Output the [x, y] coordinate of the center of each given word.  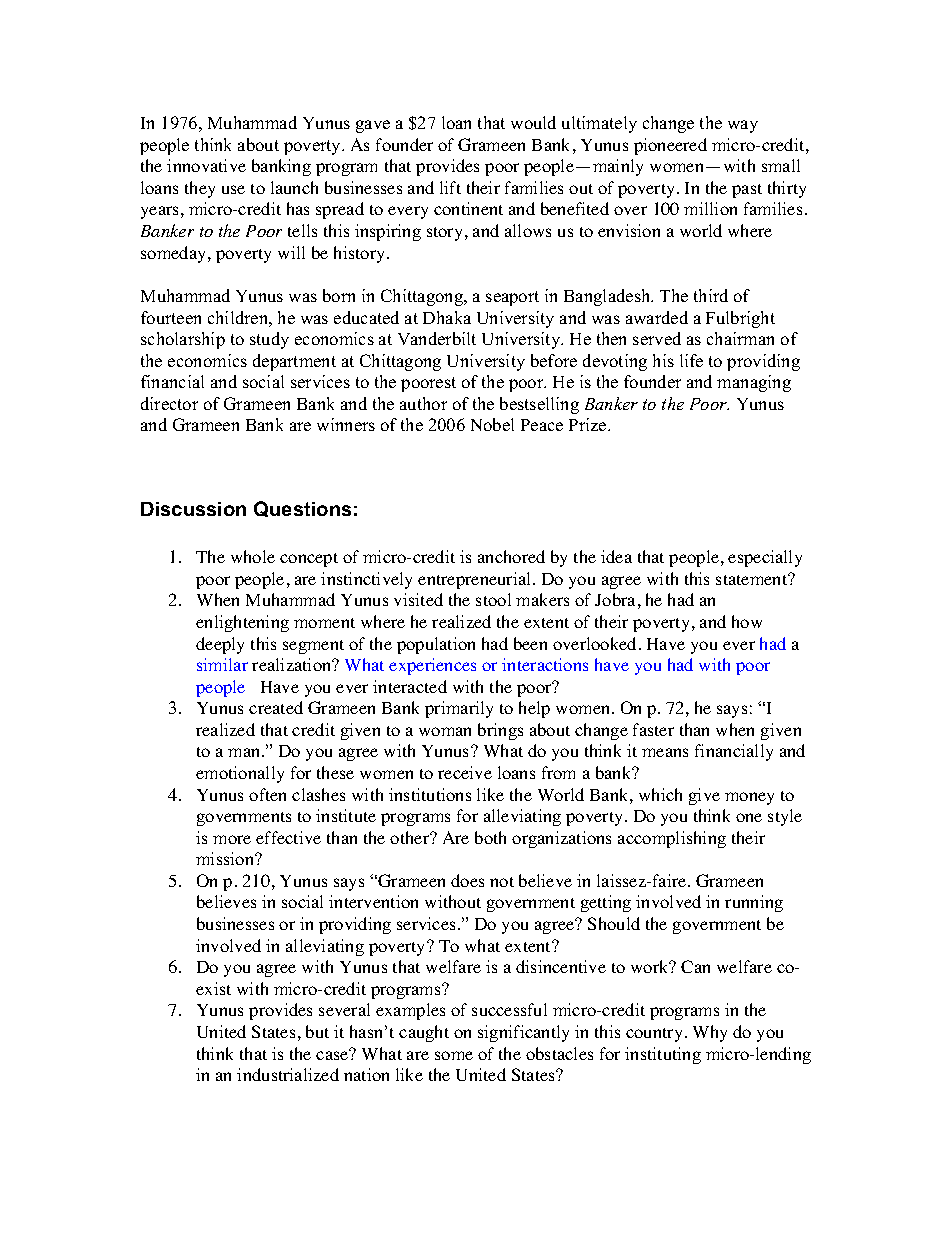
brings [500, 731]
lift [450, 187]
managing [754, 383]
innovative [206, 165]
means [665, 752]
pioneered [670, 146]
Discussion [193, 509]
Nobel [492, 424]
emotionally [240, 774]
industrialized [288, 1074]
